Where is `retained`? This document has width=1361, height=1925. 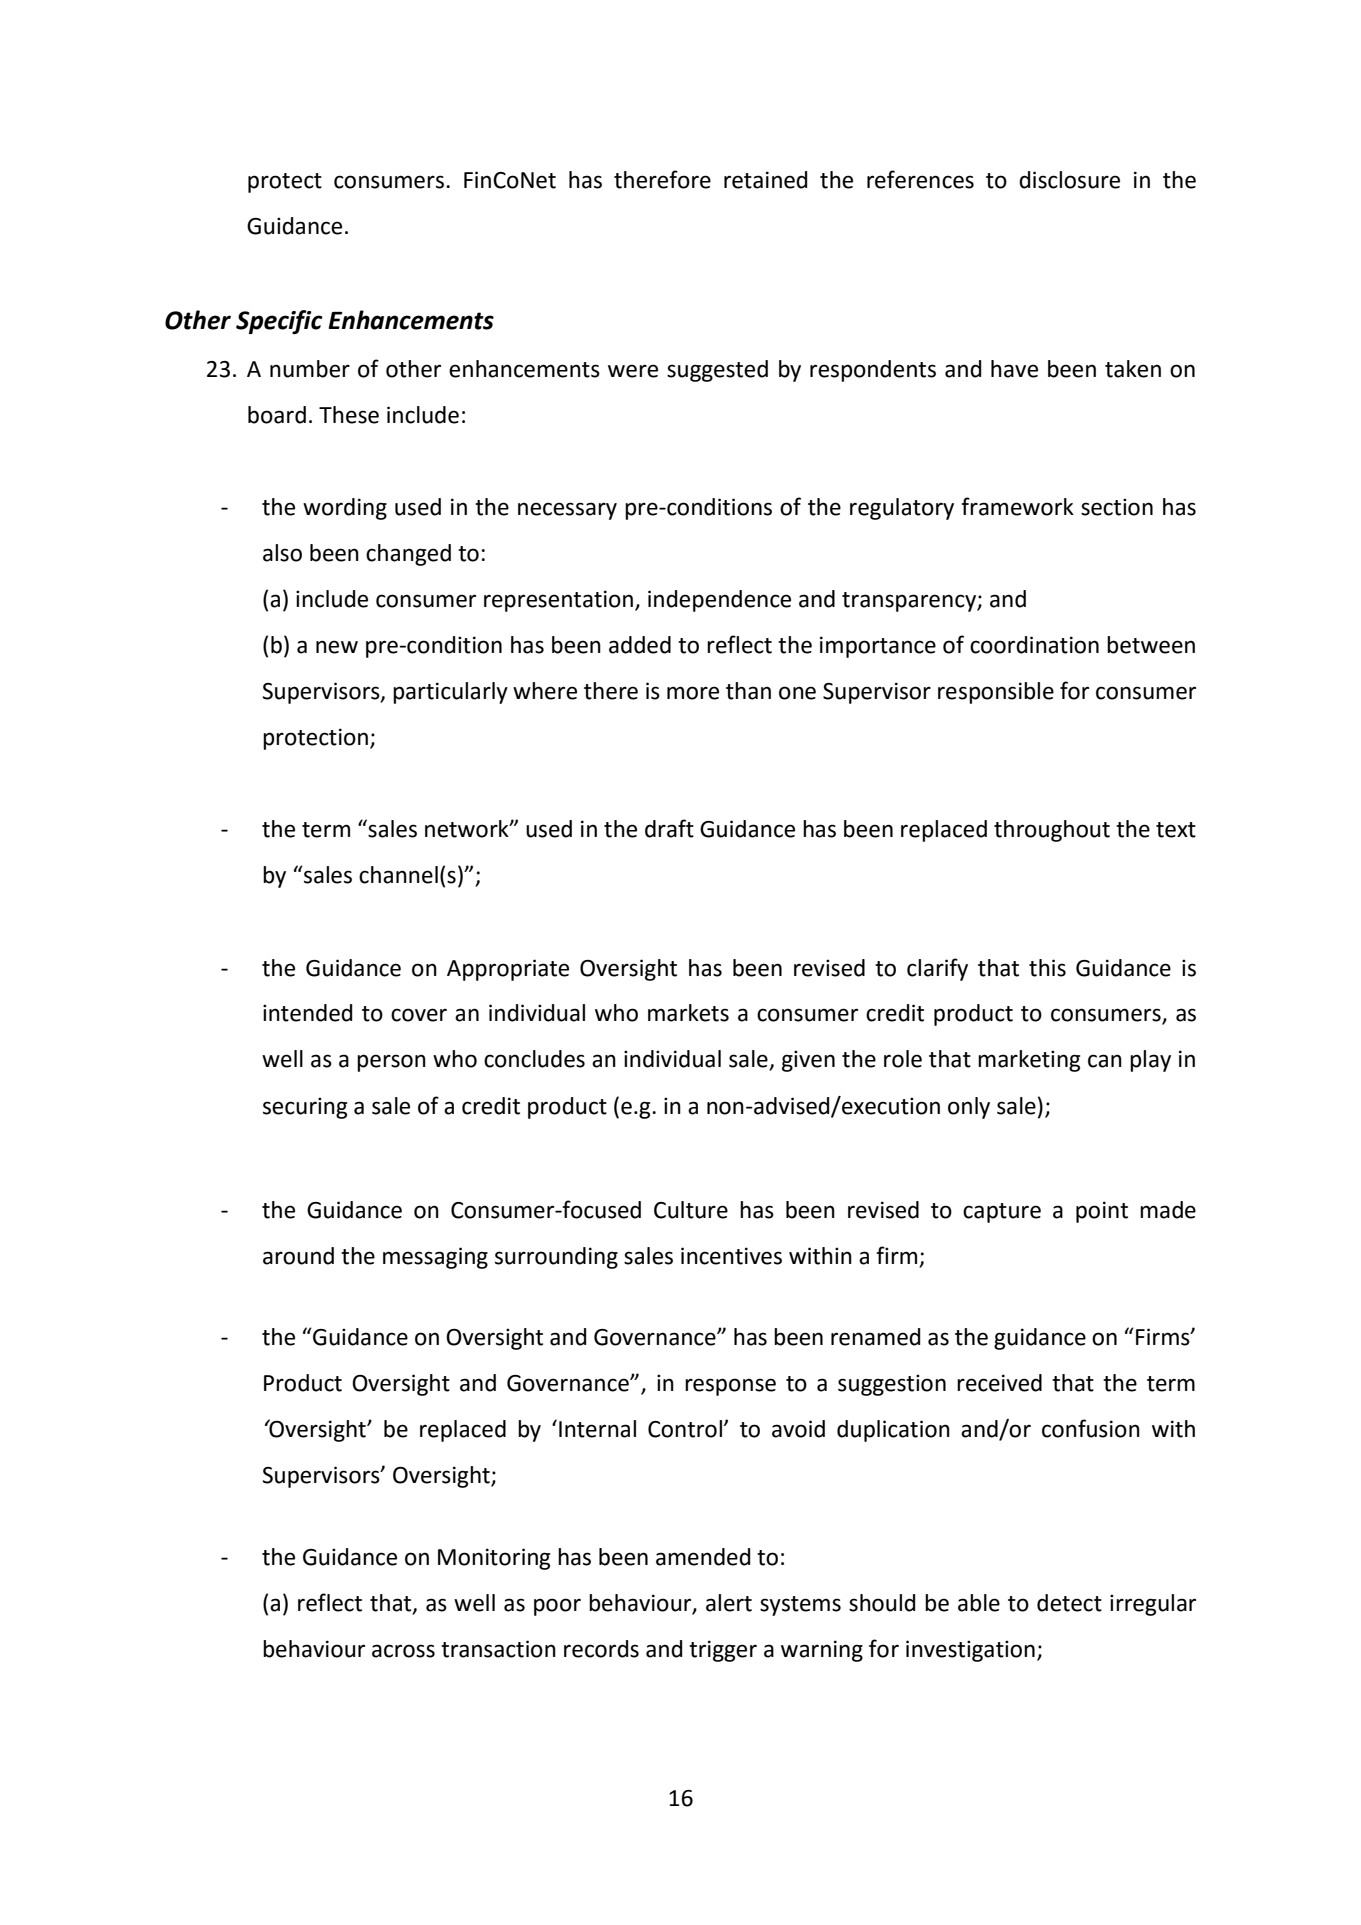 retained is located at coordinates (765, 180).
